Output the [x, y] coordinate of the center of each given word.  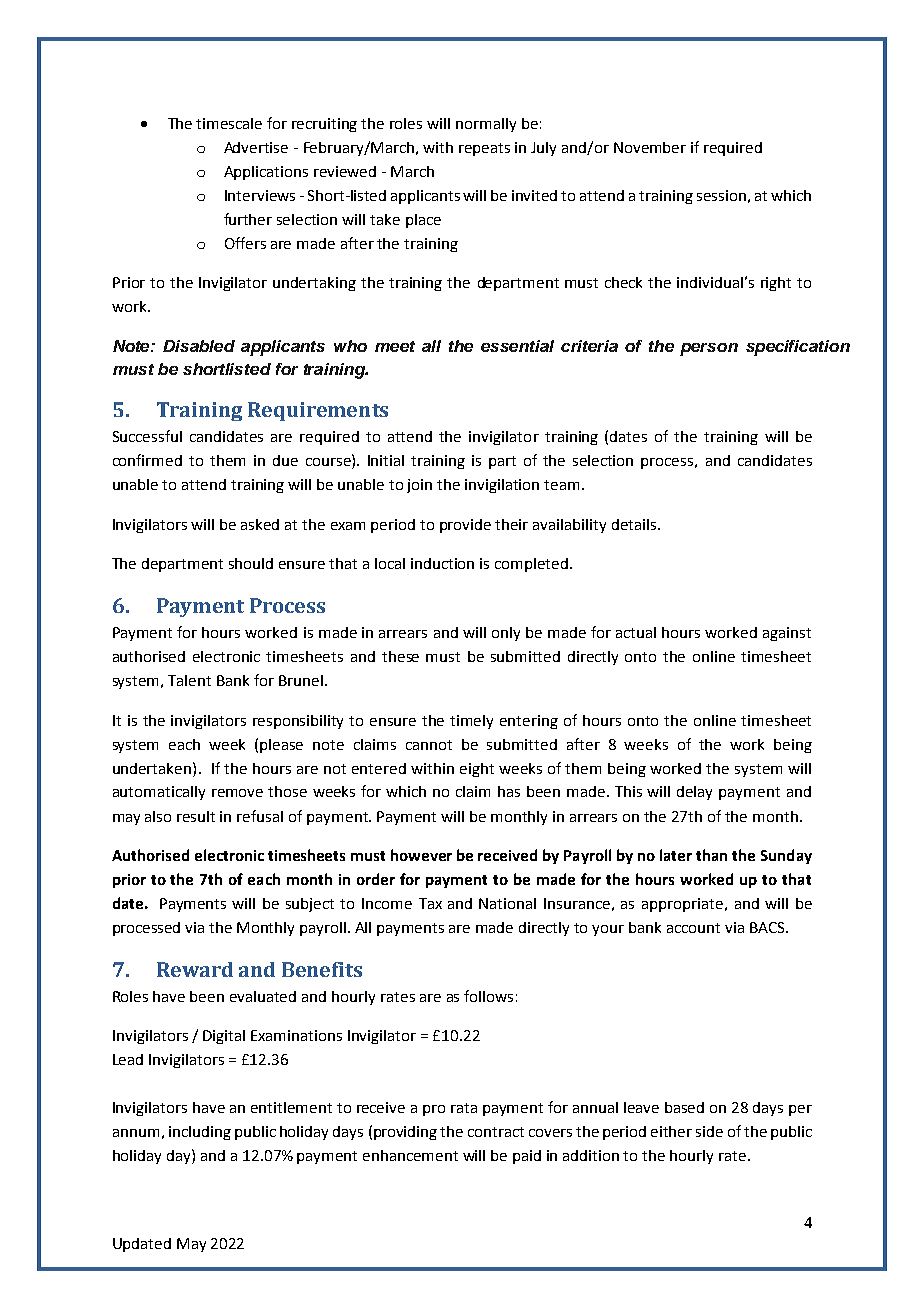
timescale [229, 123]
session [721, 195]
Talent [189, 680]
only [506, 634]
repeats [484, 149]
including [200, 1133]
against [787, 634]
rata [464, 1108]
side [709, 1131]
